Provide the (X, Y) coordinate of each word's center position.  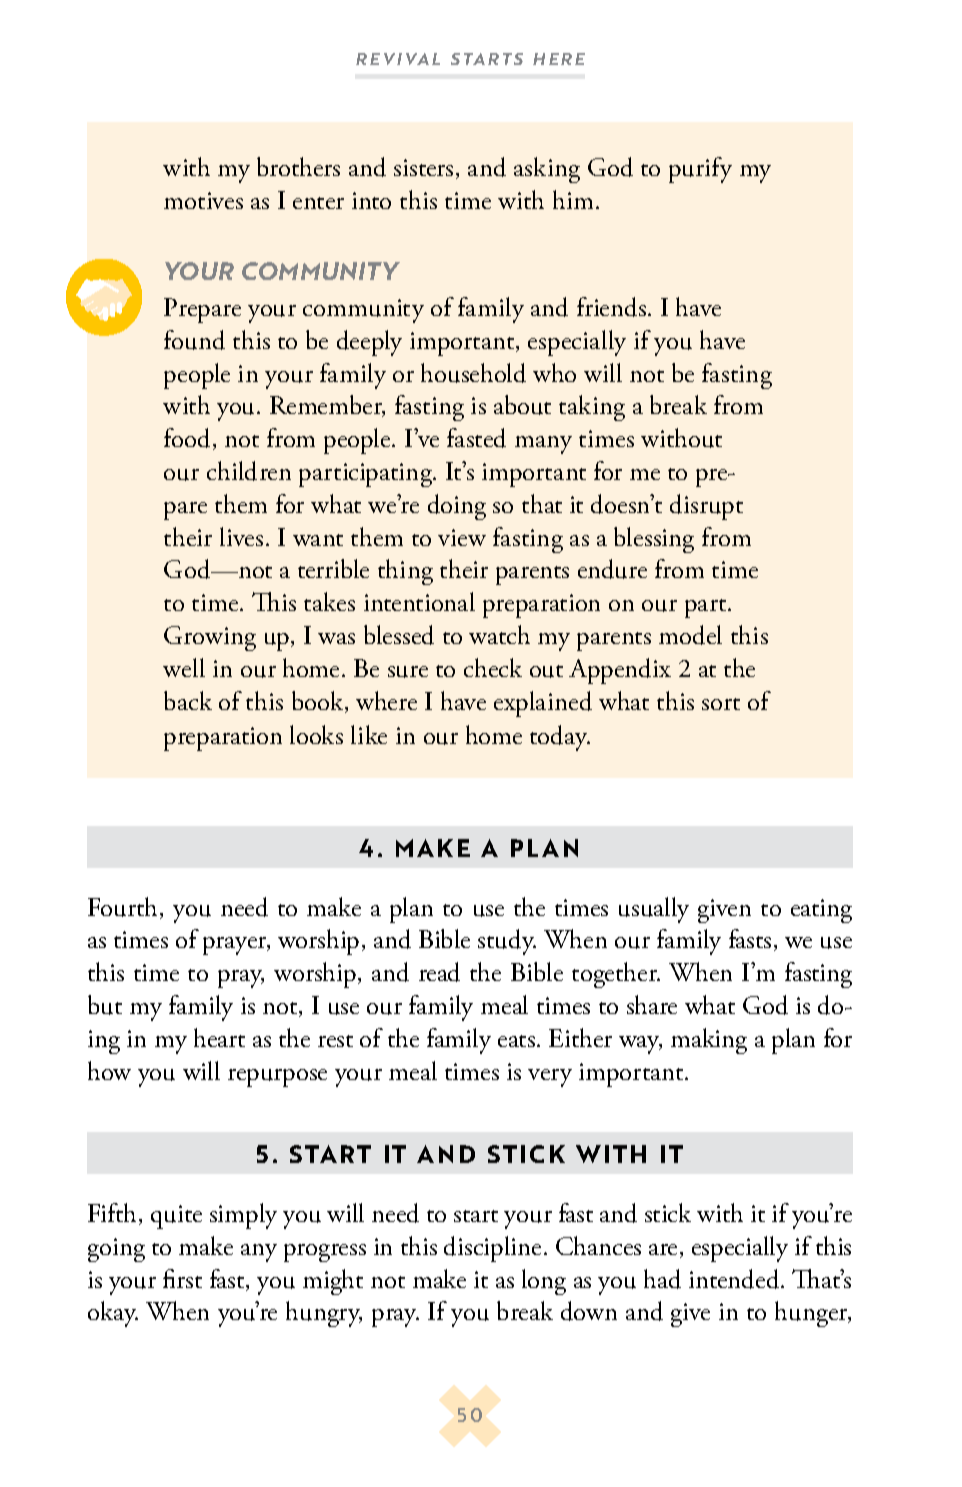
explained (543, 704)
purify (700, 170)
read (439, 972)
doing (457, 507)
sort (721, 704)
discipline (492, 1249)
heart (219, 1037)
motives (203, 200)
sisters (423, 167)
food (189, 439)
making (709, 1041)
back (188, 700)
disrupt (706, 507)
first (182, 1278)
